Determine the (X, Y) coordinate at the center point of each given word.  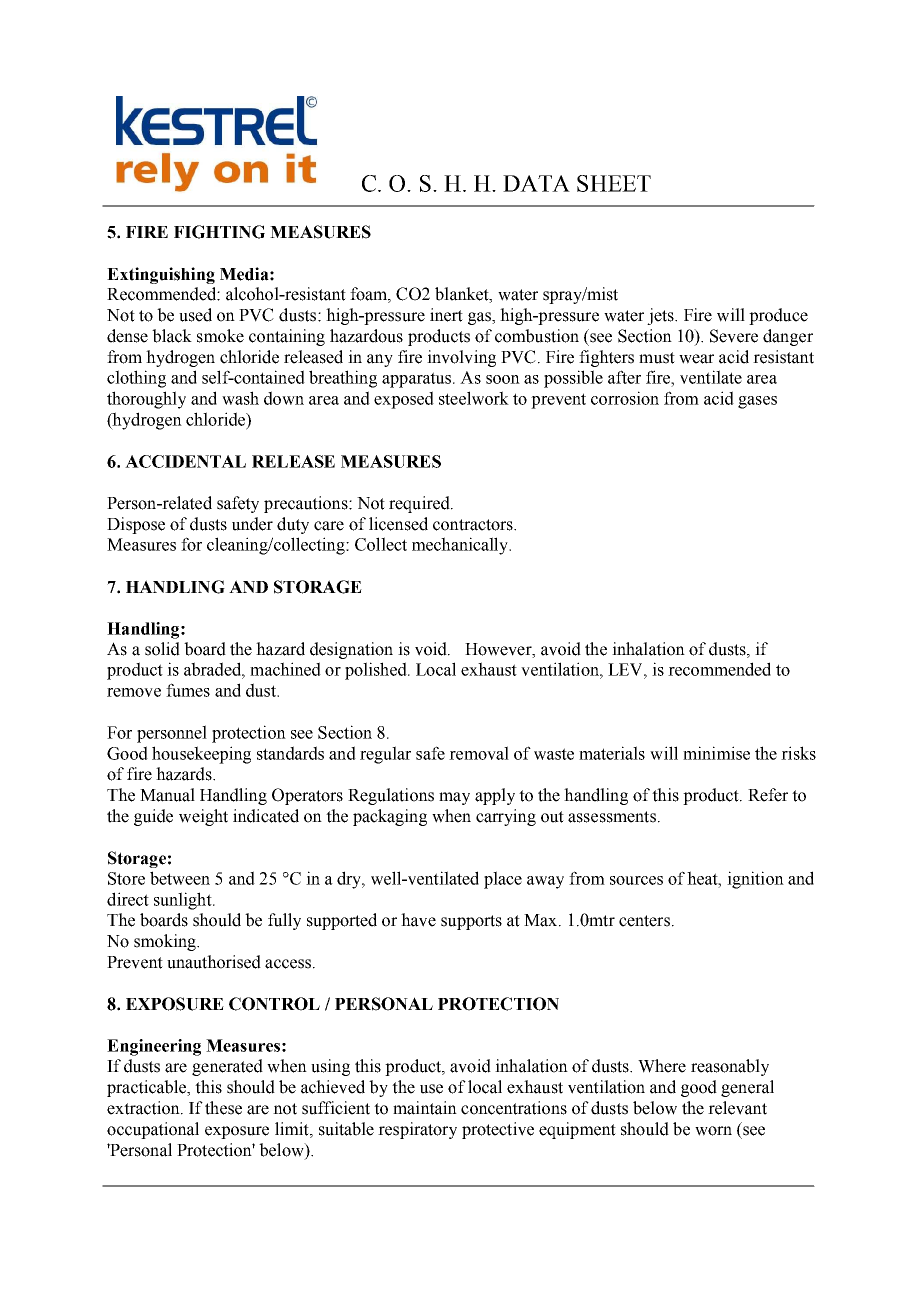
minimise (716, 753)
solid (162, 649)
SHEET (614, 183)
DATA (536, 183)
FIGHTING (219, 232)
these (223, 1108)
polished (377, 671)
